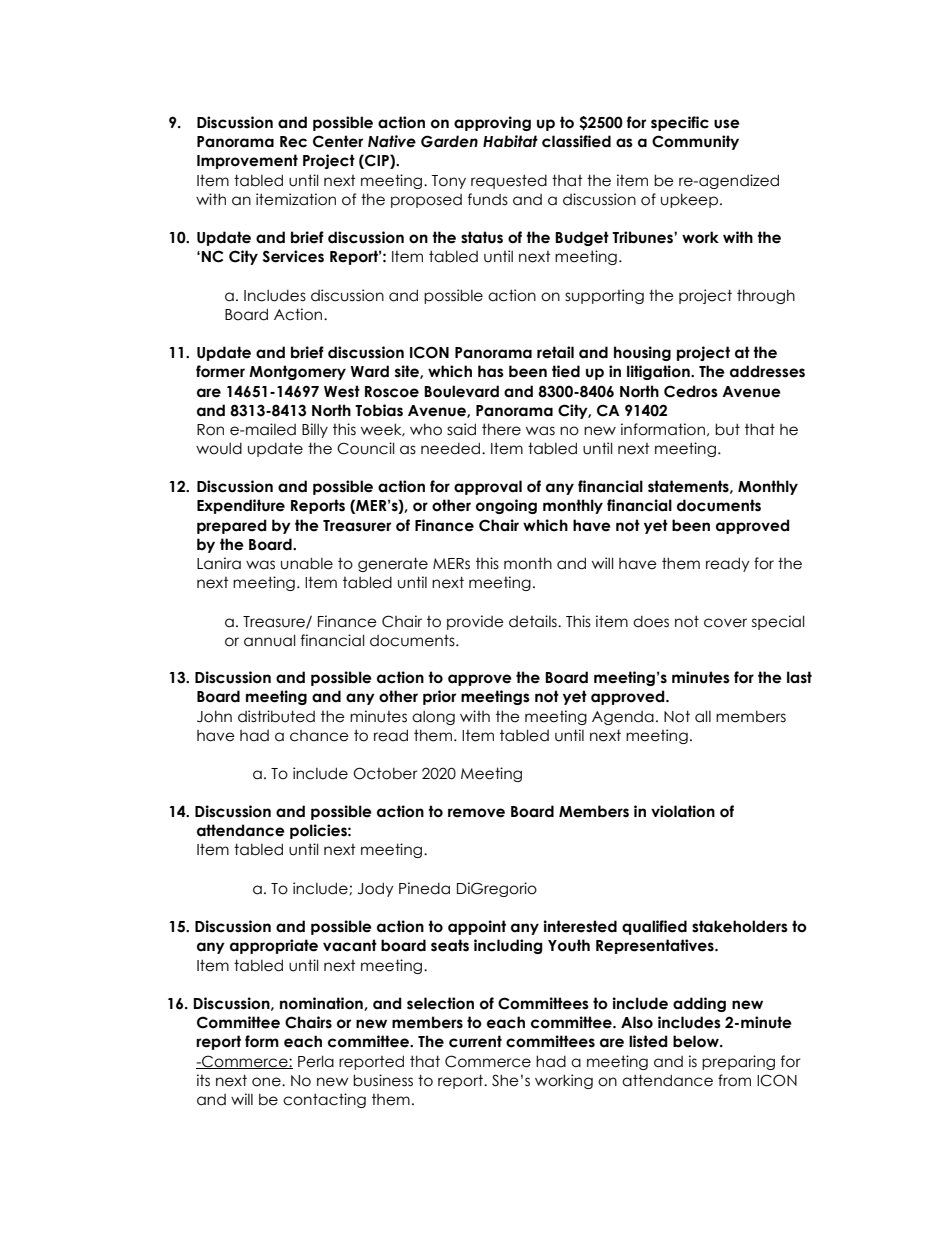 This page has height=1233, width=952. Describe the element at coordinates (267, 1082) in the page. I see `one` at that location.
